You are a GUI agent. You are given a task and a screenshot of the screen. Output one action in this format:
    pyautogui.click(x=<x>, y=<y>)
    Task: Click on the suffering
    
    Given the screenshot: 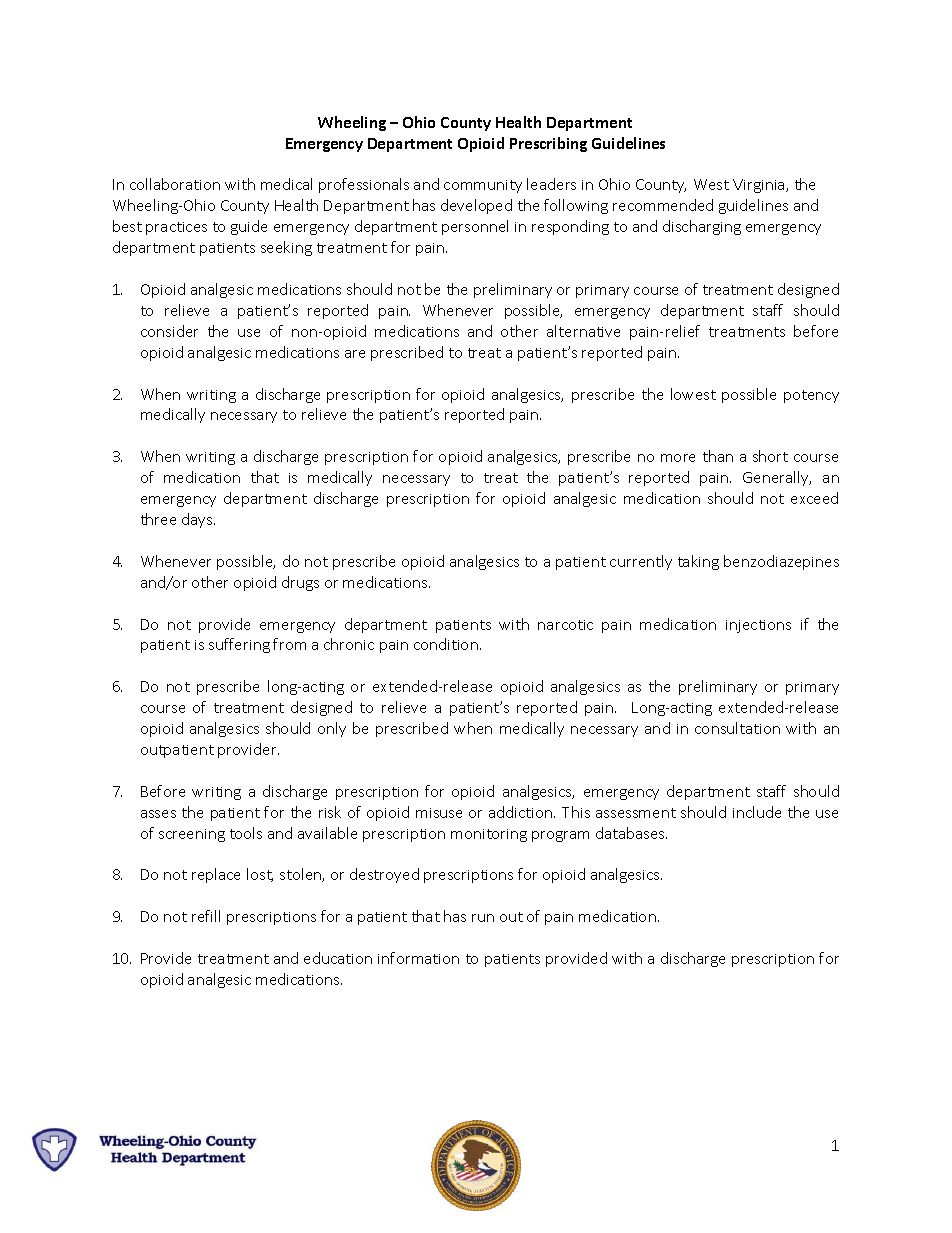 What is the action you would take?
    pyautogui.click(x=239, y=645)
